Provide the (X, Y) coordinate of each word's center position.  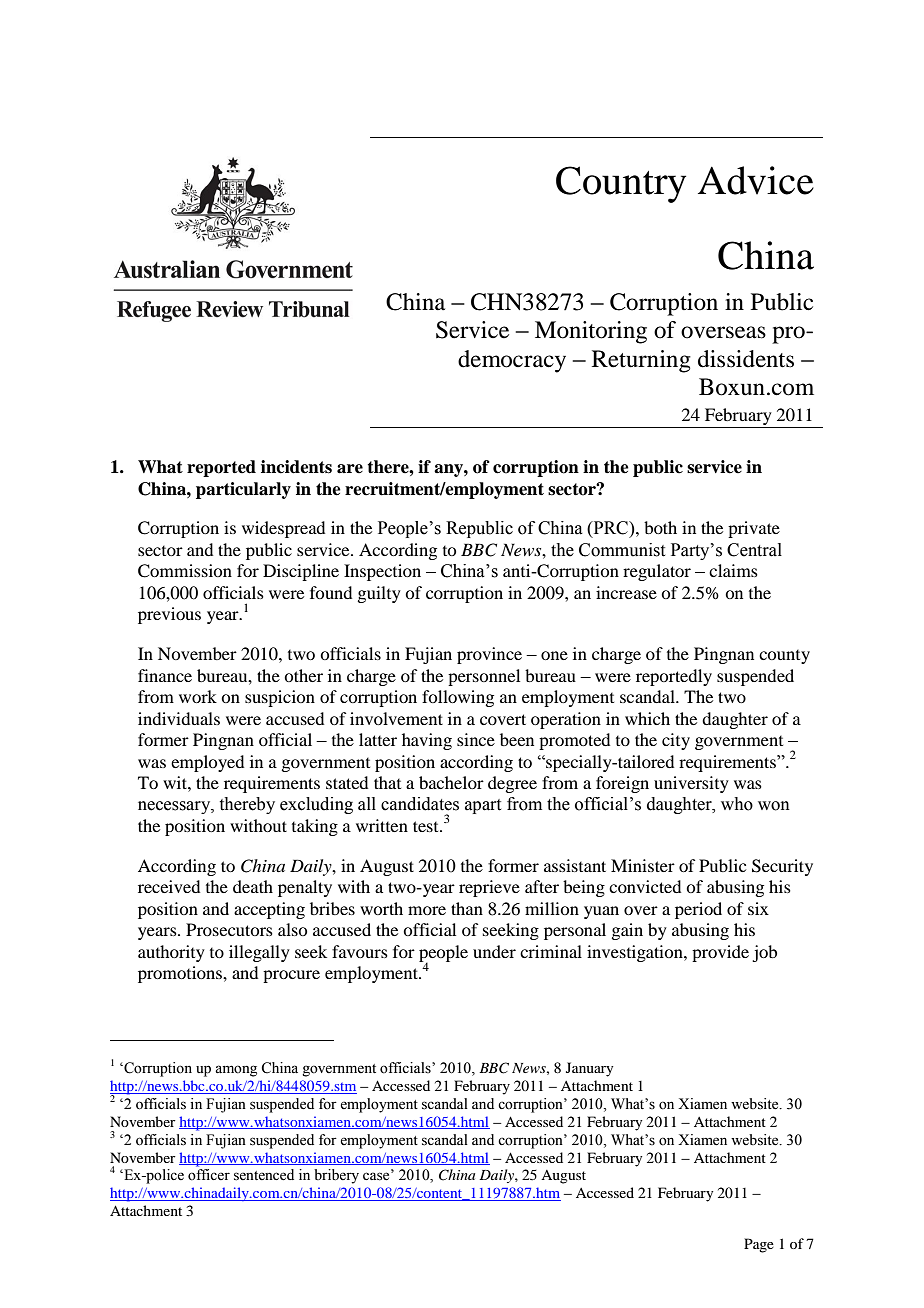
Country (621, 184)
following (458, 698)
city (676, 741)
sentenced (264, 1175)
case (377, 1176)
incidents (296, 467)
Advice (756, 180)
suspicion (280, 698)
